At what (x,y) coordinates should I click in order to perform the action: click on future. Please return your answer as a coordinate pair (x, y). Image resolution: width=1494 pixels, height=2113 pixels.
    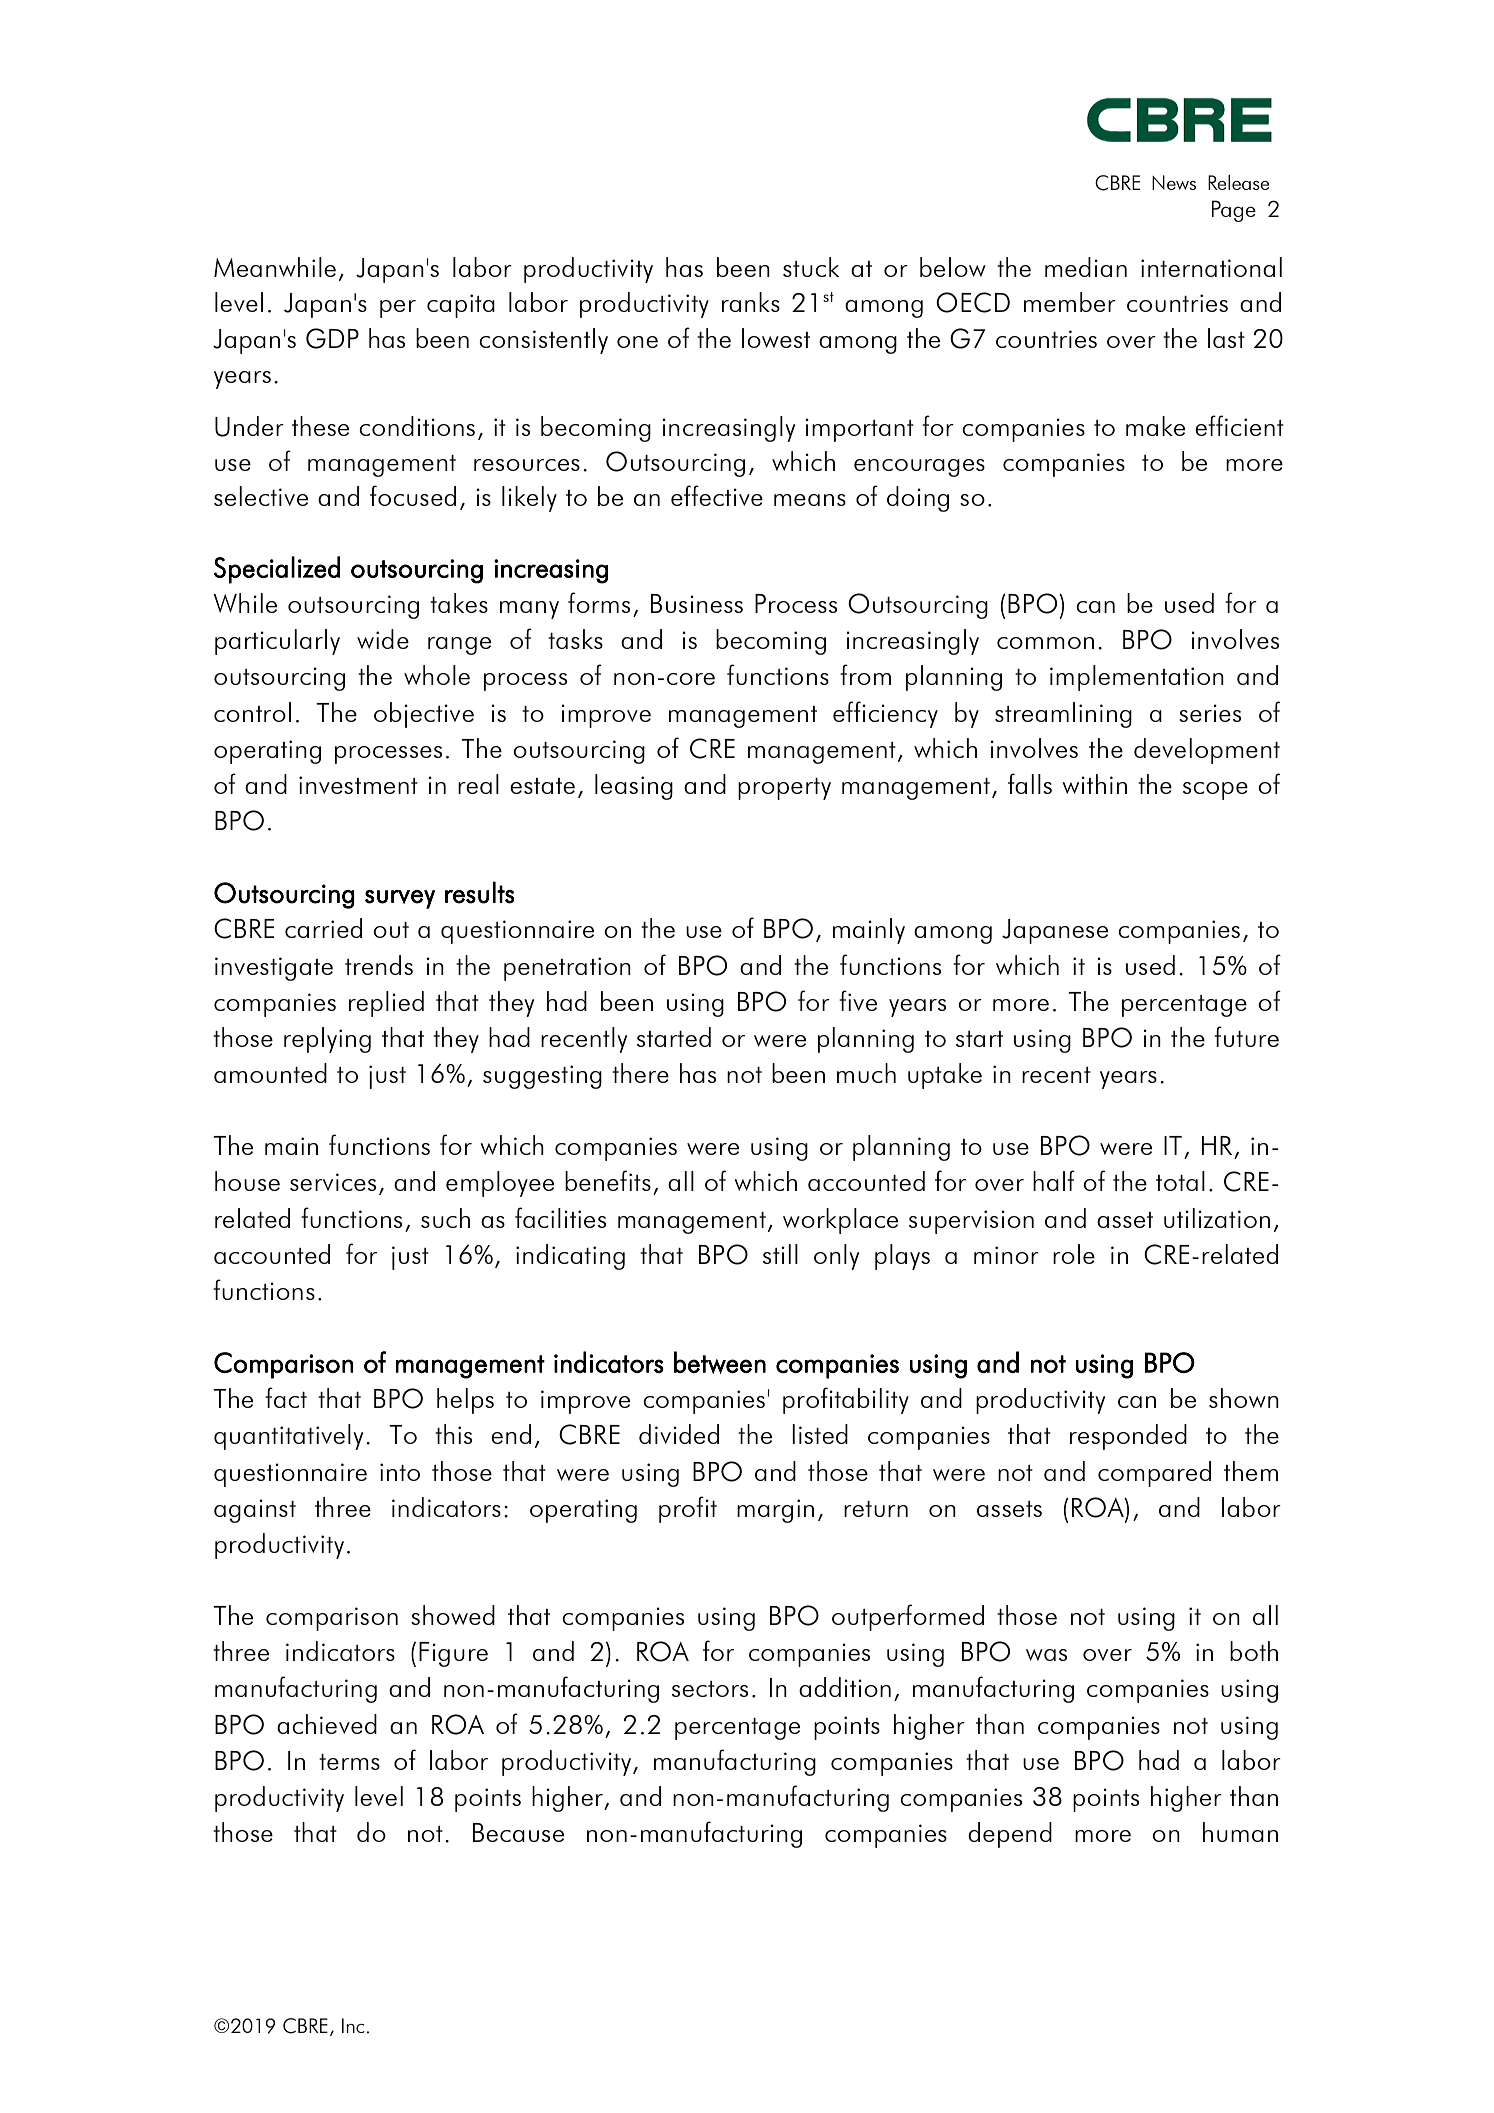
    Looking at the image, I should click on (1246, 1036).
